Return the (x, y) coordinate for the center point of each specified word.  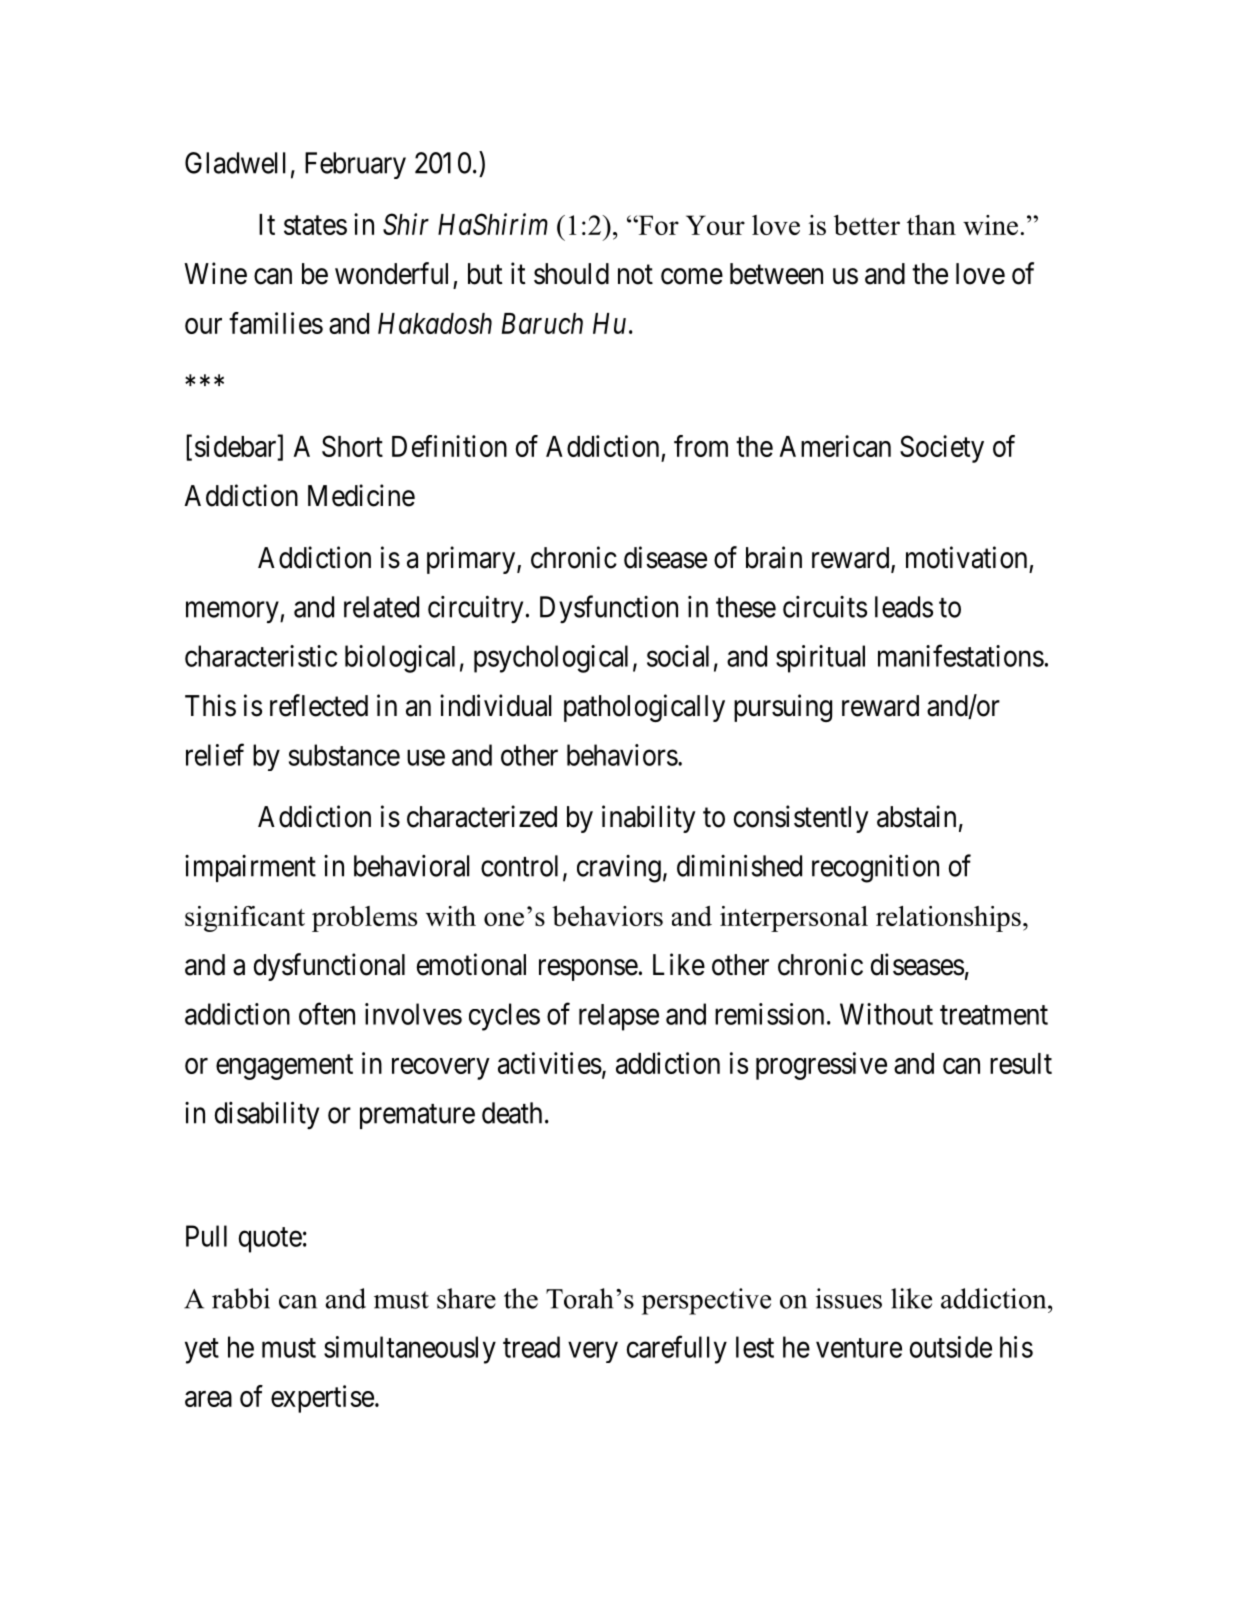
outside (951, 1347)
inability (649, 819)
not (635, 275)
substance (344, 755)
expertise (322, 1399)
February (355, 165)
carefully (677, 1349)
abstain (916, 816)
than (931, 225)
